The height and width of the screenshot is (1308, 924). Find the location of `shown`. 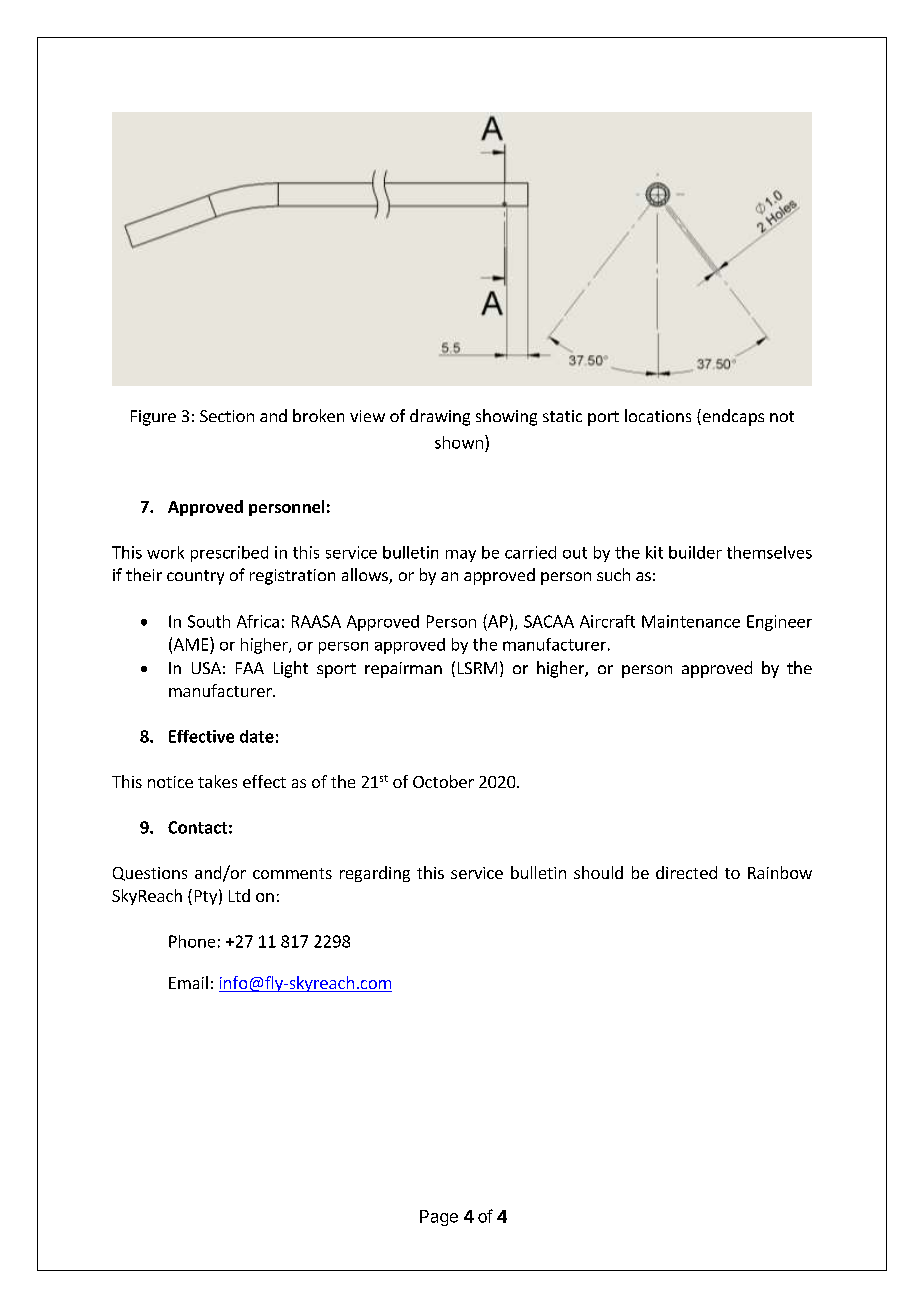

shown is located at coordinates (459, 442).
